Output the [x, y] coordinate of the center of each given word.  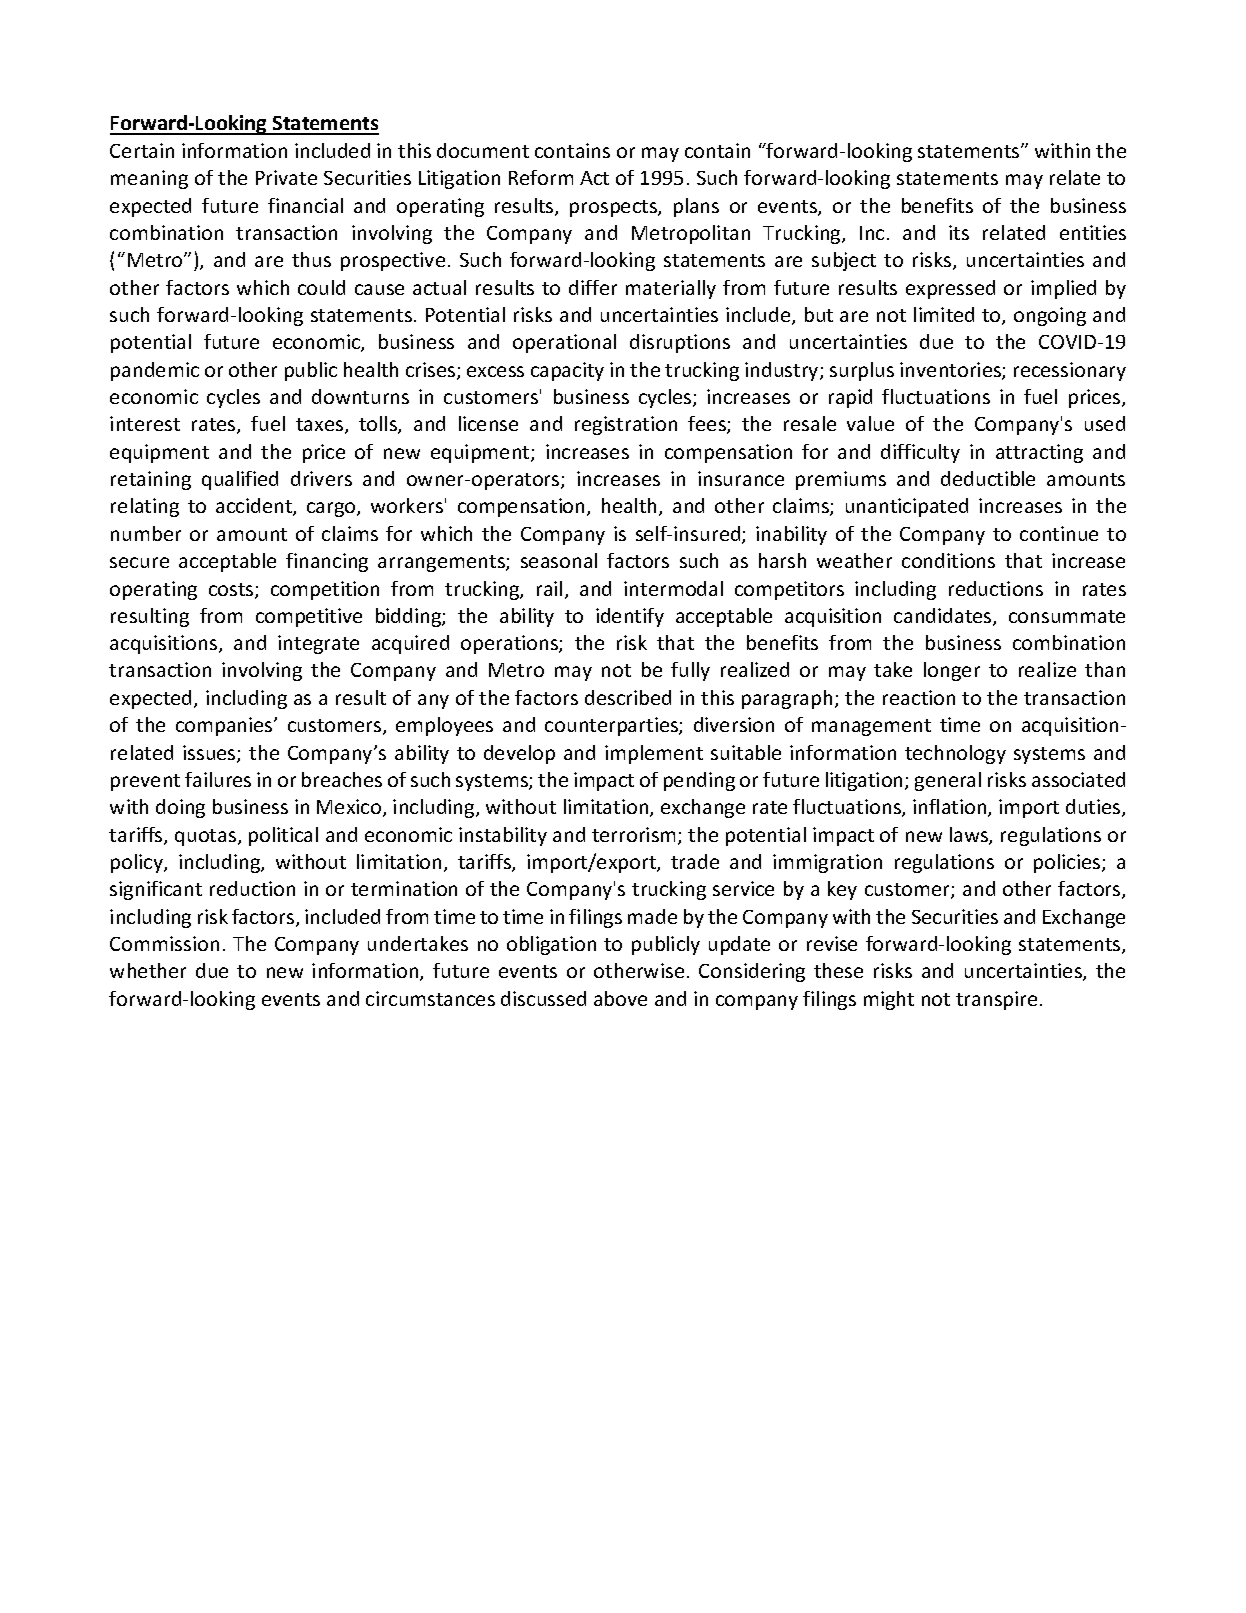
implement [654, 754]
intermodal [673, 588]
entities [1093, 232]
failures [218, 779]
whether [148, 970]
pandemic [155, 371]
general [948, 781]
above [620, 998]
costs [232, 591]
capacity [567, 371]
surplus [862, 371]
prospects [614, 208]
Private [286, 177]
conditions [948, 560]
